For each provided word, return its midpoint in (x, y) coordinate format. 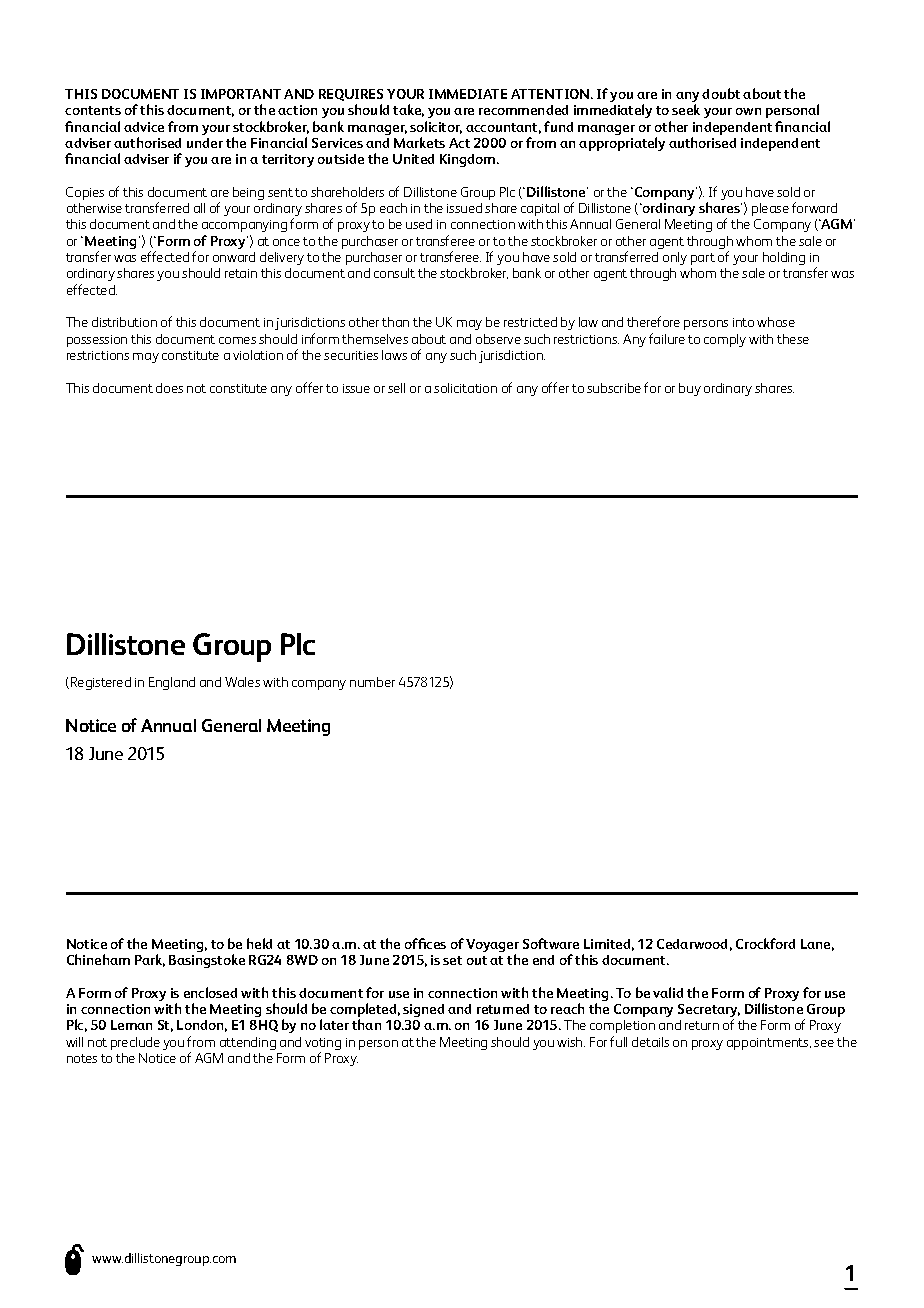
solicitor (436, 127)
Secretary (709, 1012)
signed (423, 1010)
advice (144, 127)
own (748, 111)
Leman (131, 1025)
